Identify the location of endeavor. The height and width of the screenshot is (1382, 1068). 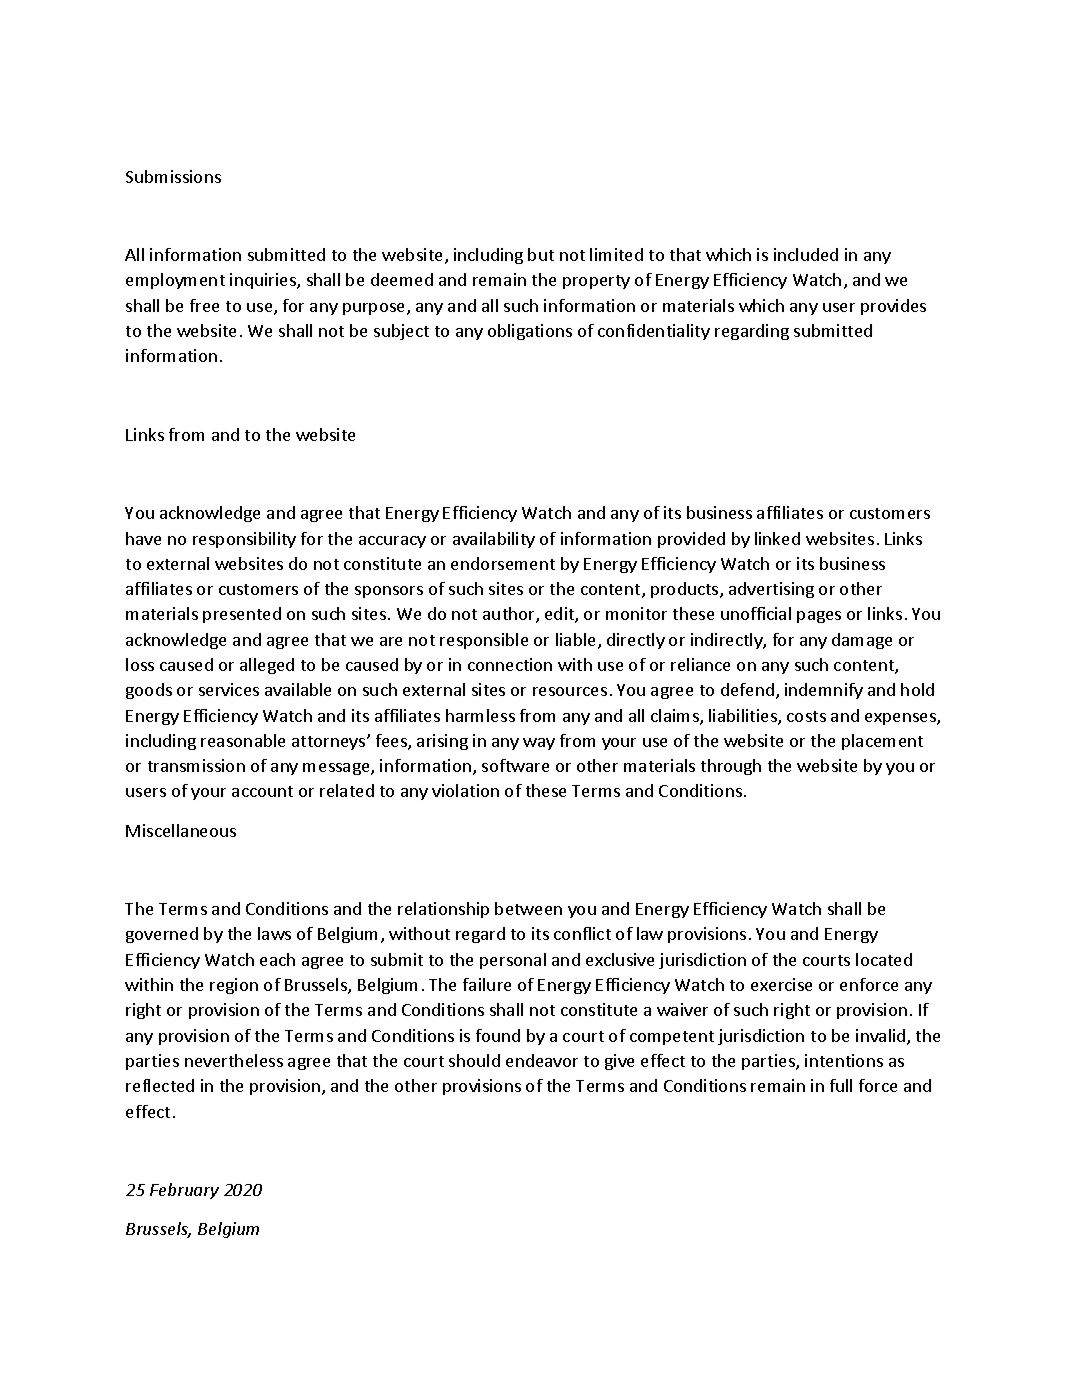
(542, 1060).
